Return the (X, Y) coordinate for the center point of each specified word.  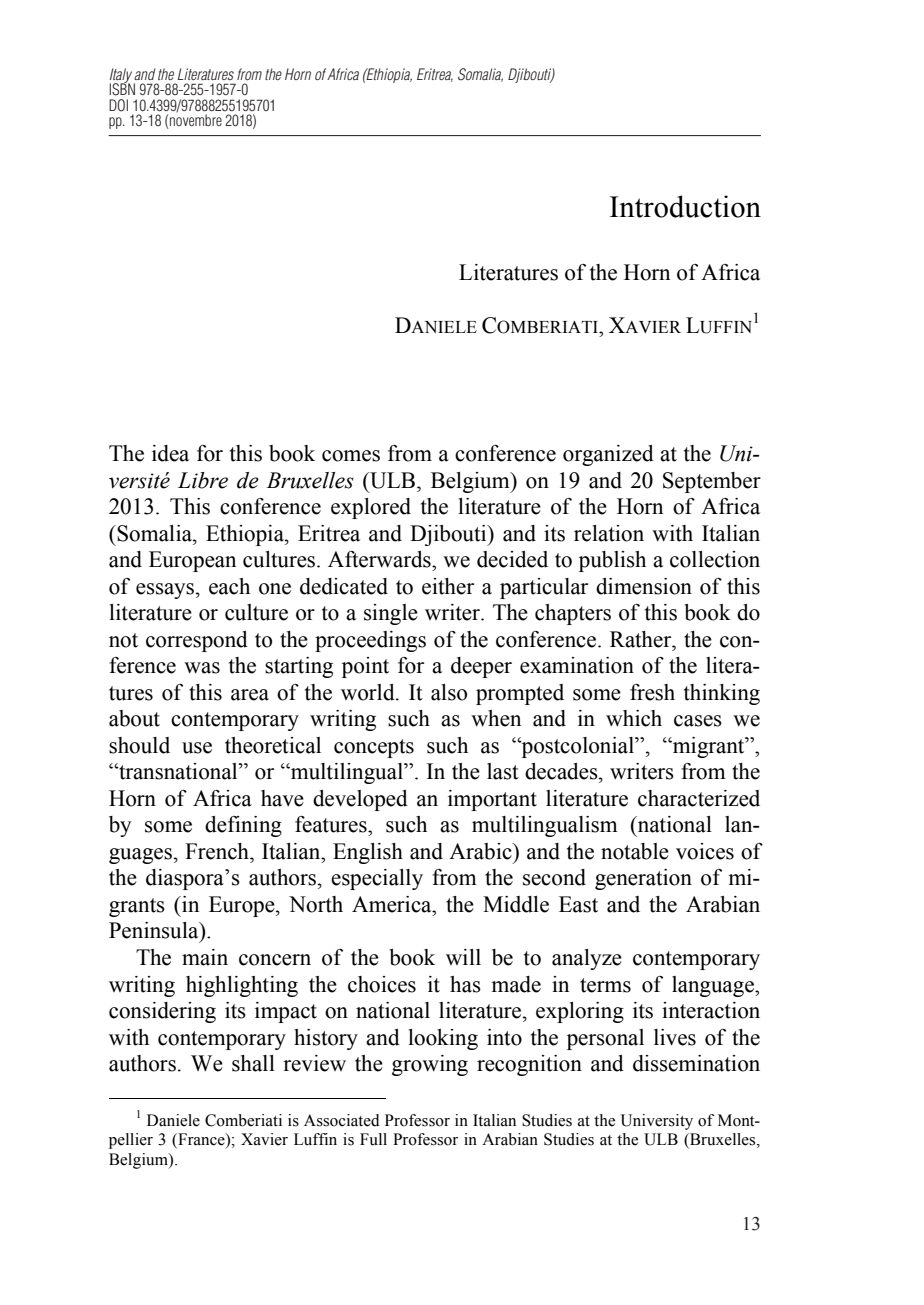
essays (165, 591)
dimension (644, 586)
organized (608, 455)
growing (430, 1065)
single (391, 614)
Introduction (685, 206)
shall (253, 1063)
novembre (195, 121)
